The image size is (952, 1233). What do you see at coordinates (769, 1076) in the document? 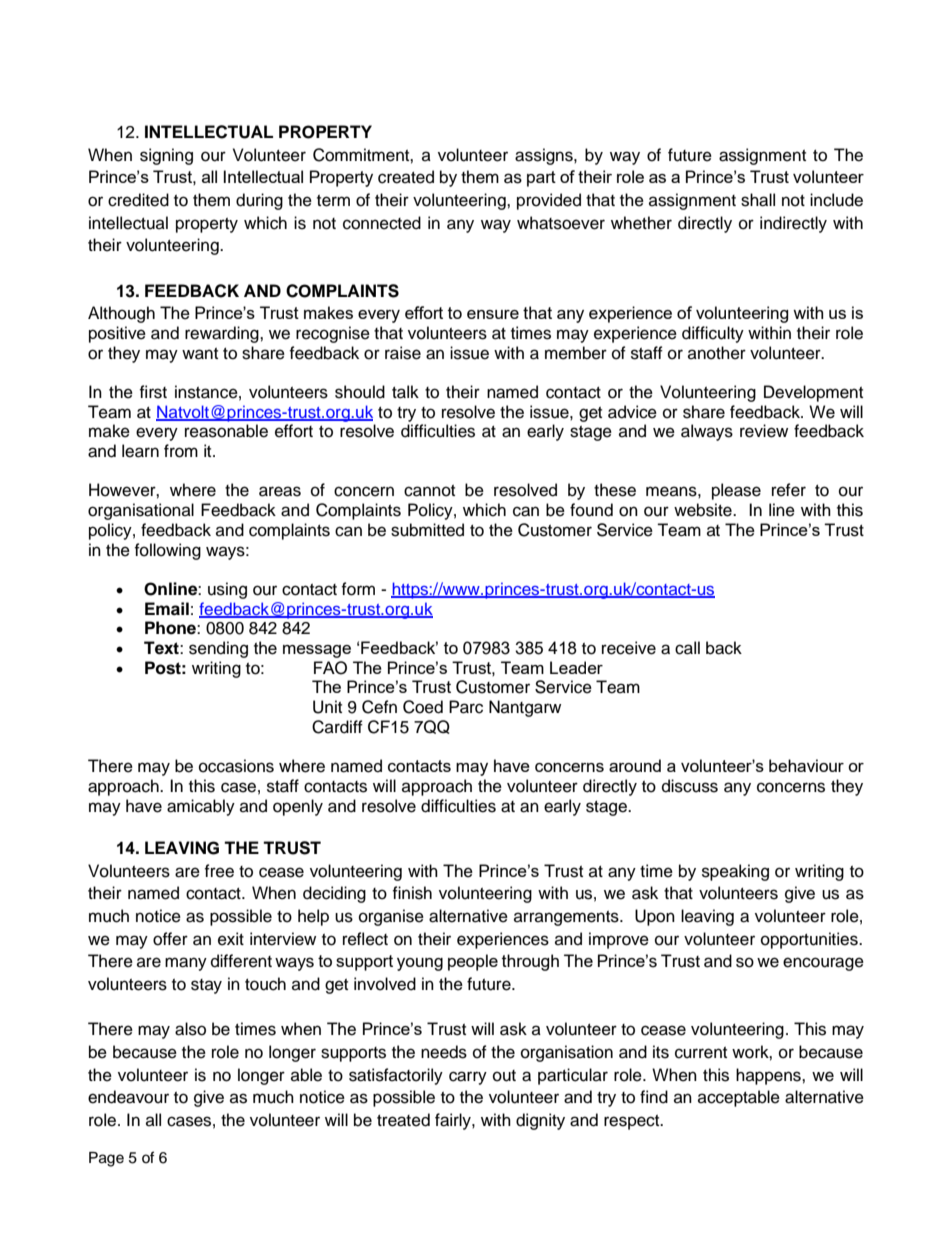
I see `happens` at bounding box center [769, 1076].
